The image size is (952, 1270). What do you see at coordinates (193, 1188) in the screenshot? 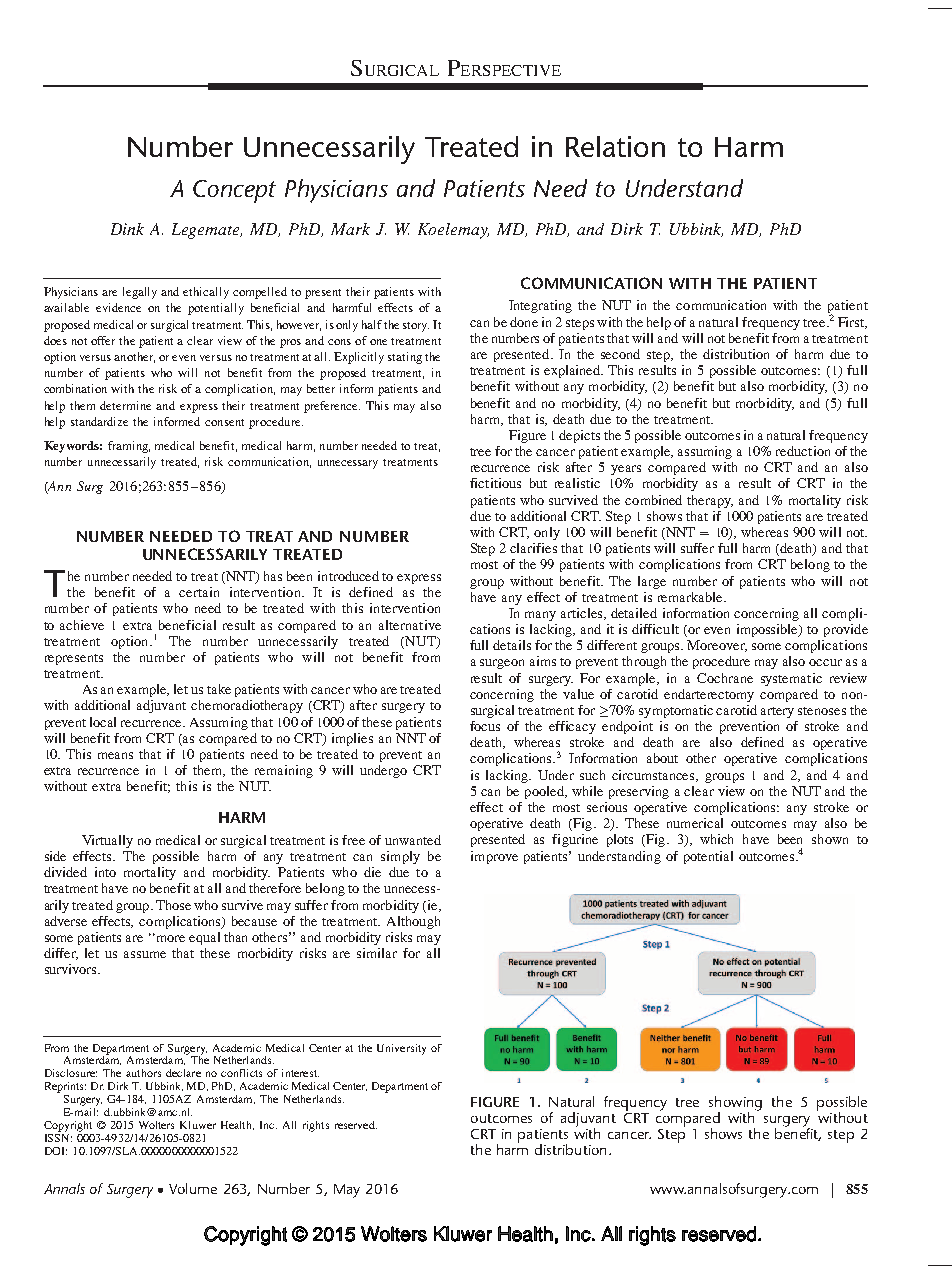
I see `Volume` at bounding box center [193, 1188].
